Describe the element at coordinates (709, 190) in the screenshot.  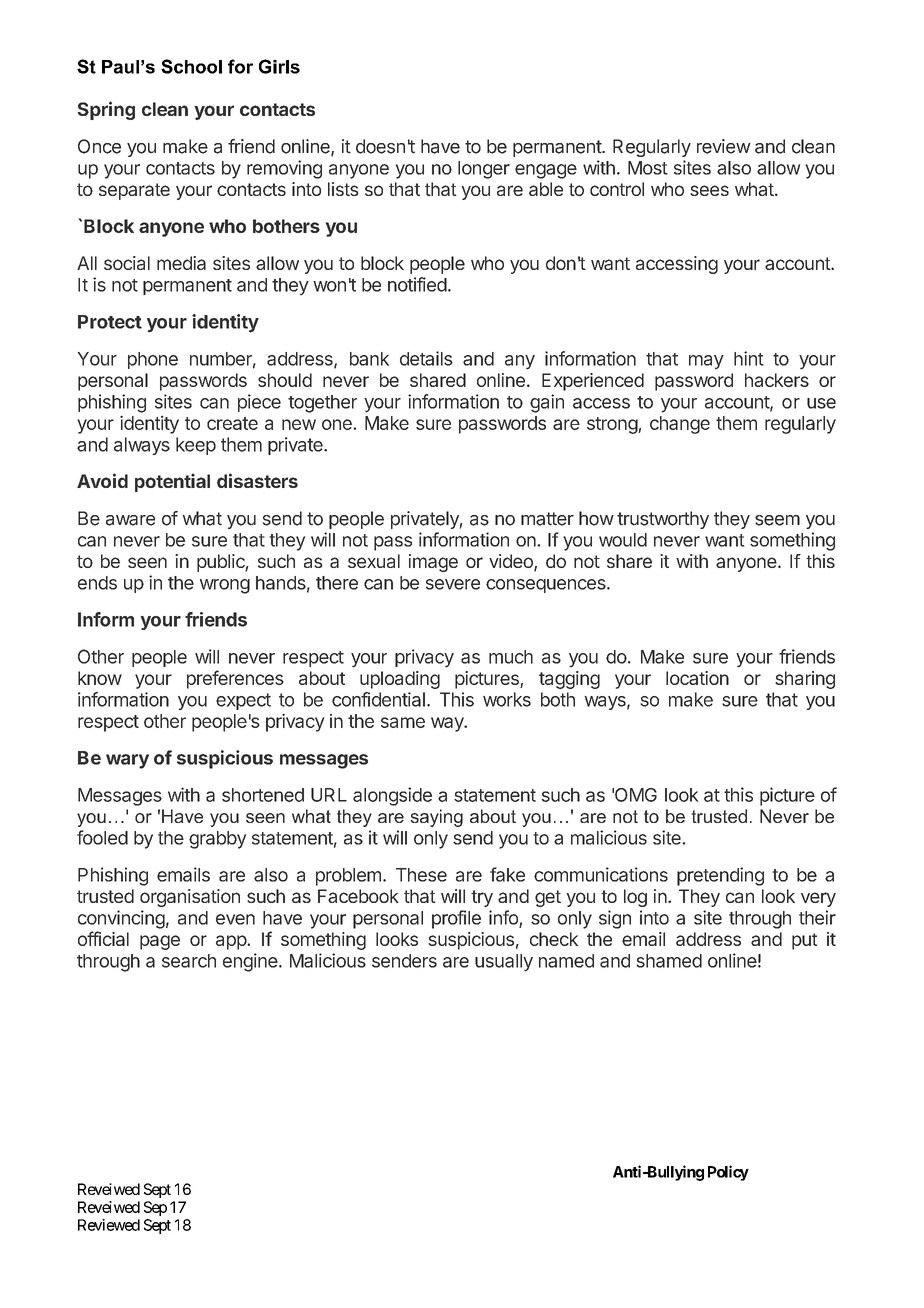
I see `sees` at that location.
